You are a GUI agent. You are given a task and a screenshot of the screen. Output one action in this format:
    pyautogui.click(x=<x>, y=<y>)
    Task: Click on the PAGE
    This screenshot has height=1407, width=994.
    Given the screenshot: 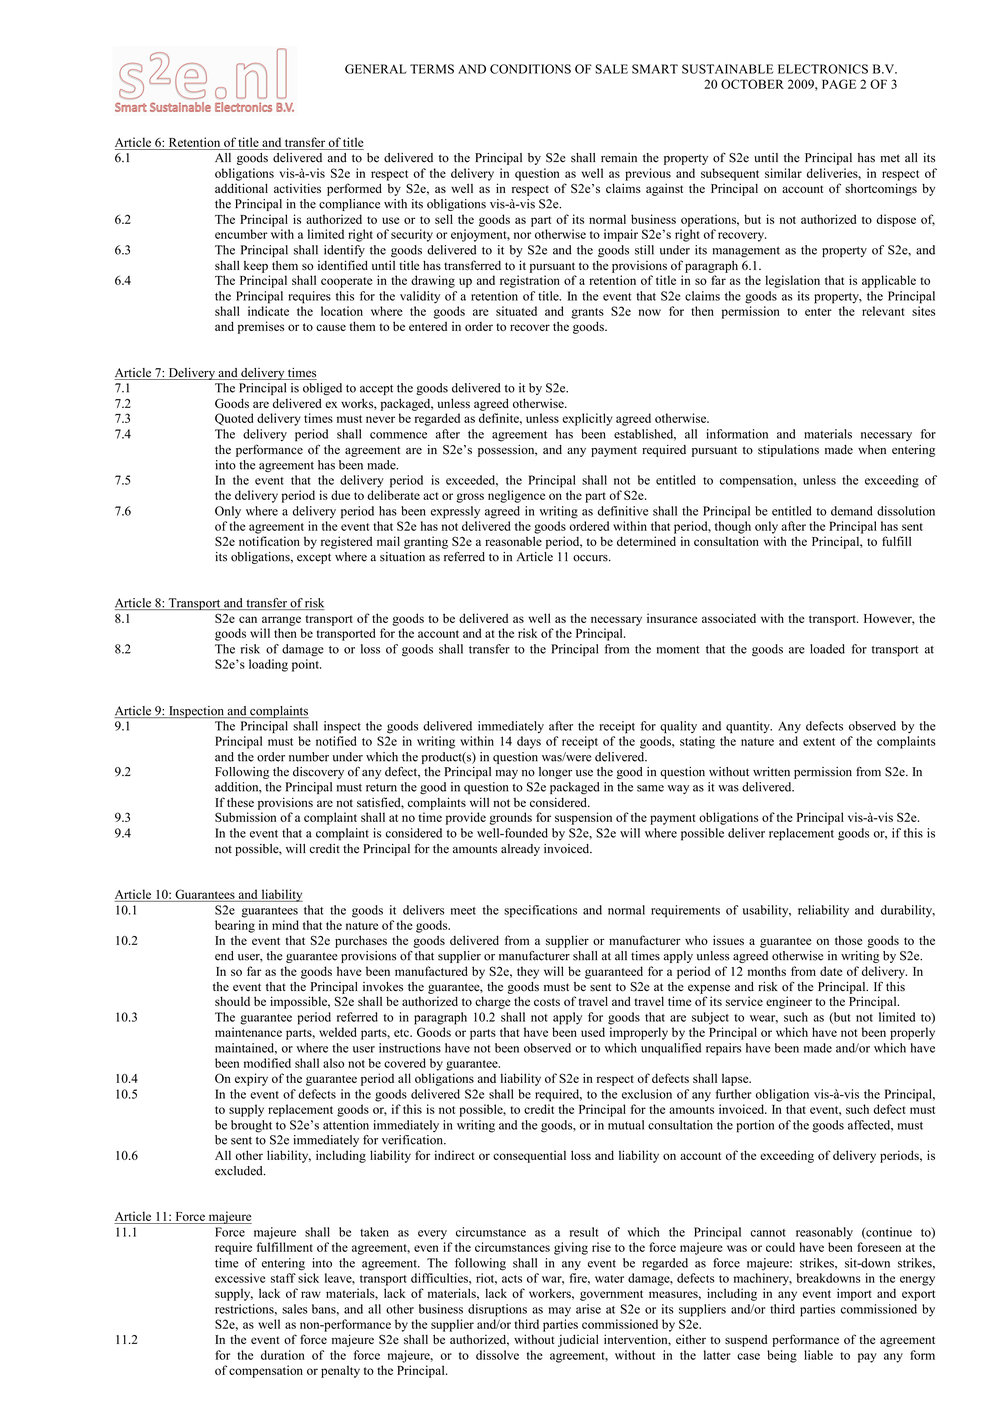 What is the action you would take?
    pyautogui.click(x=839, y=84)
